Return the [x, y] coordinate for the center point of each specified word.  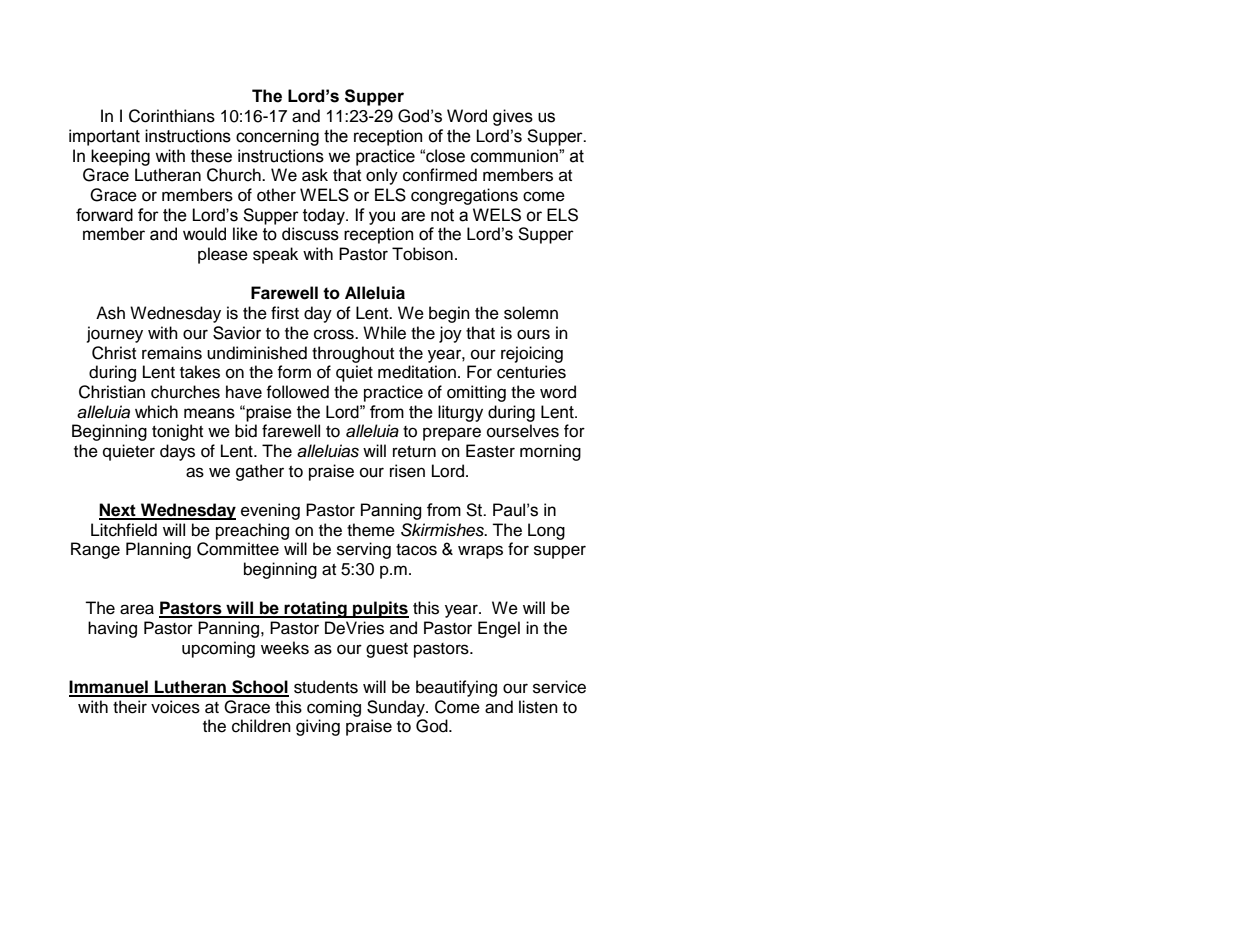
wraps [480, 552]
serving [364, 550]
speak [275, 255]
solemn [531, 313]
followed [297, 392]
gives [513, 117]
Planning [158, 550]
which [156, 412]
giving [318, 727]
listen [538, 707]
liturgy [460, 413]
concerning [277, 137]
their [130, 707]
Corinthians [172, 116]
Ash [110, 313]
